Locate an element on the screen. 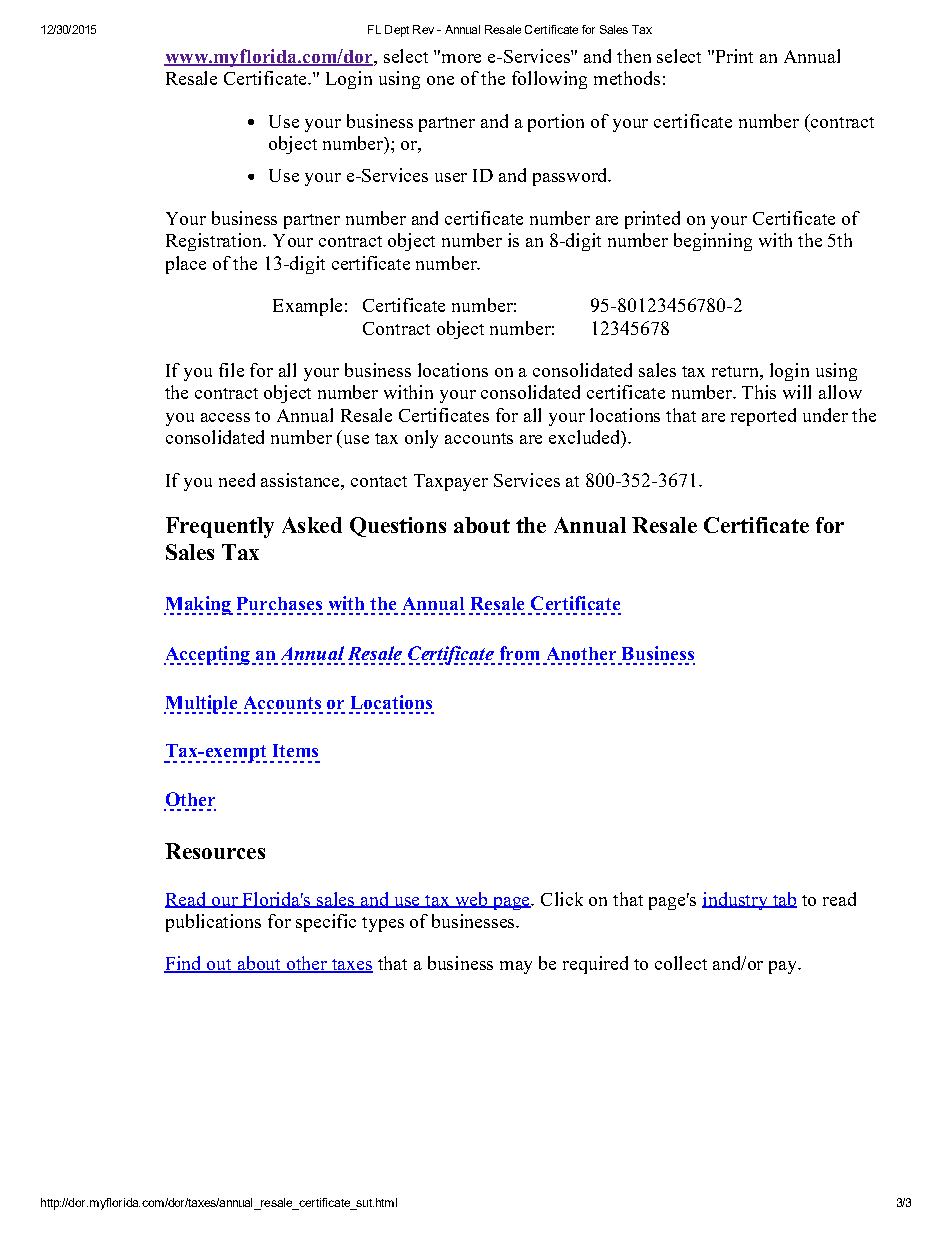 This screenshot has width=952, height=1233. file is located at coordinates (231, 370).
